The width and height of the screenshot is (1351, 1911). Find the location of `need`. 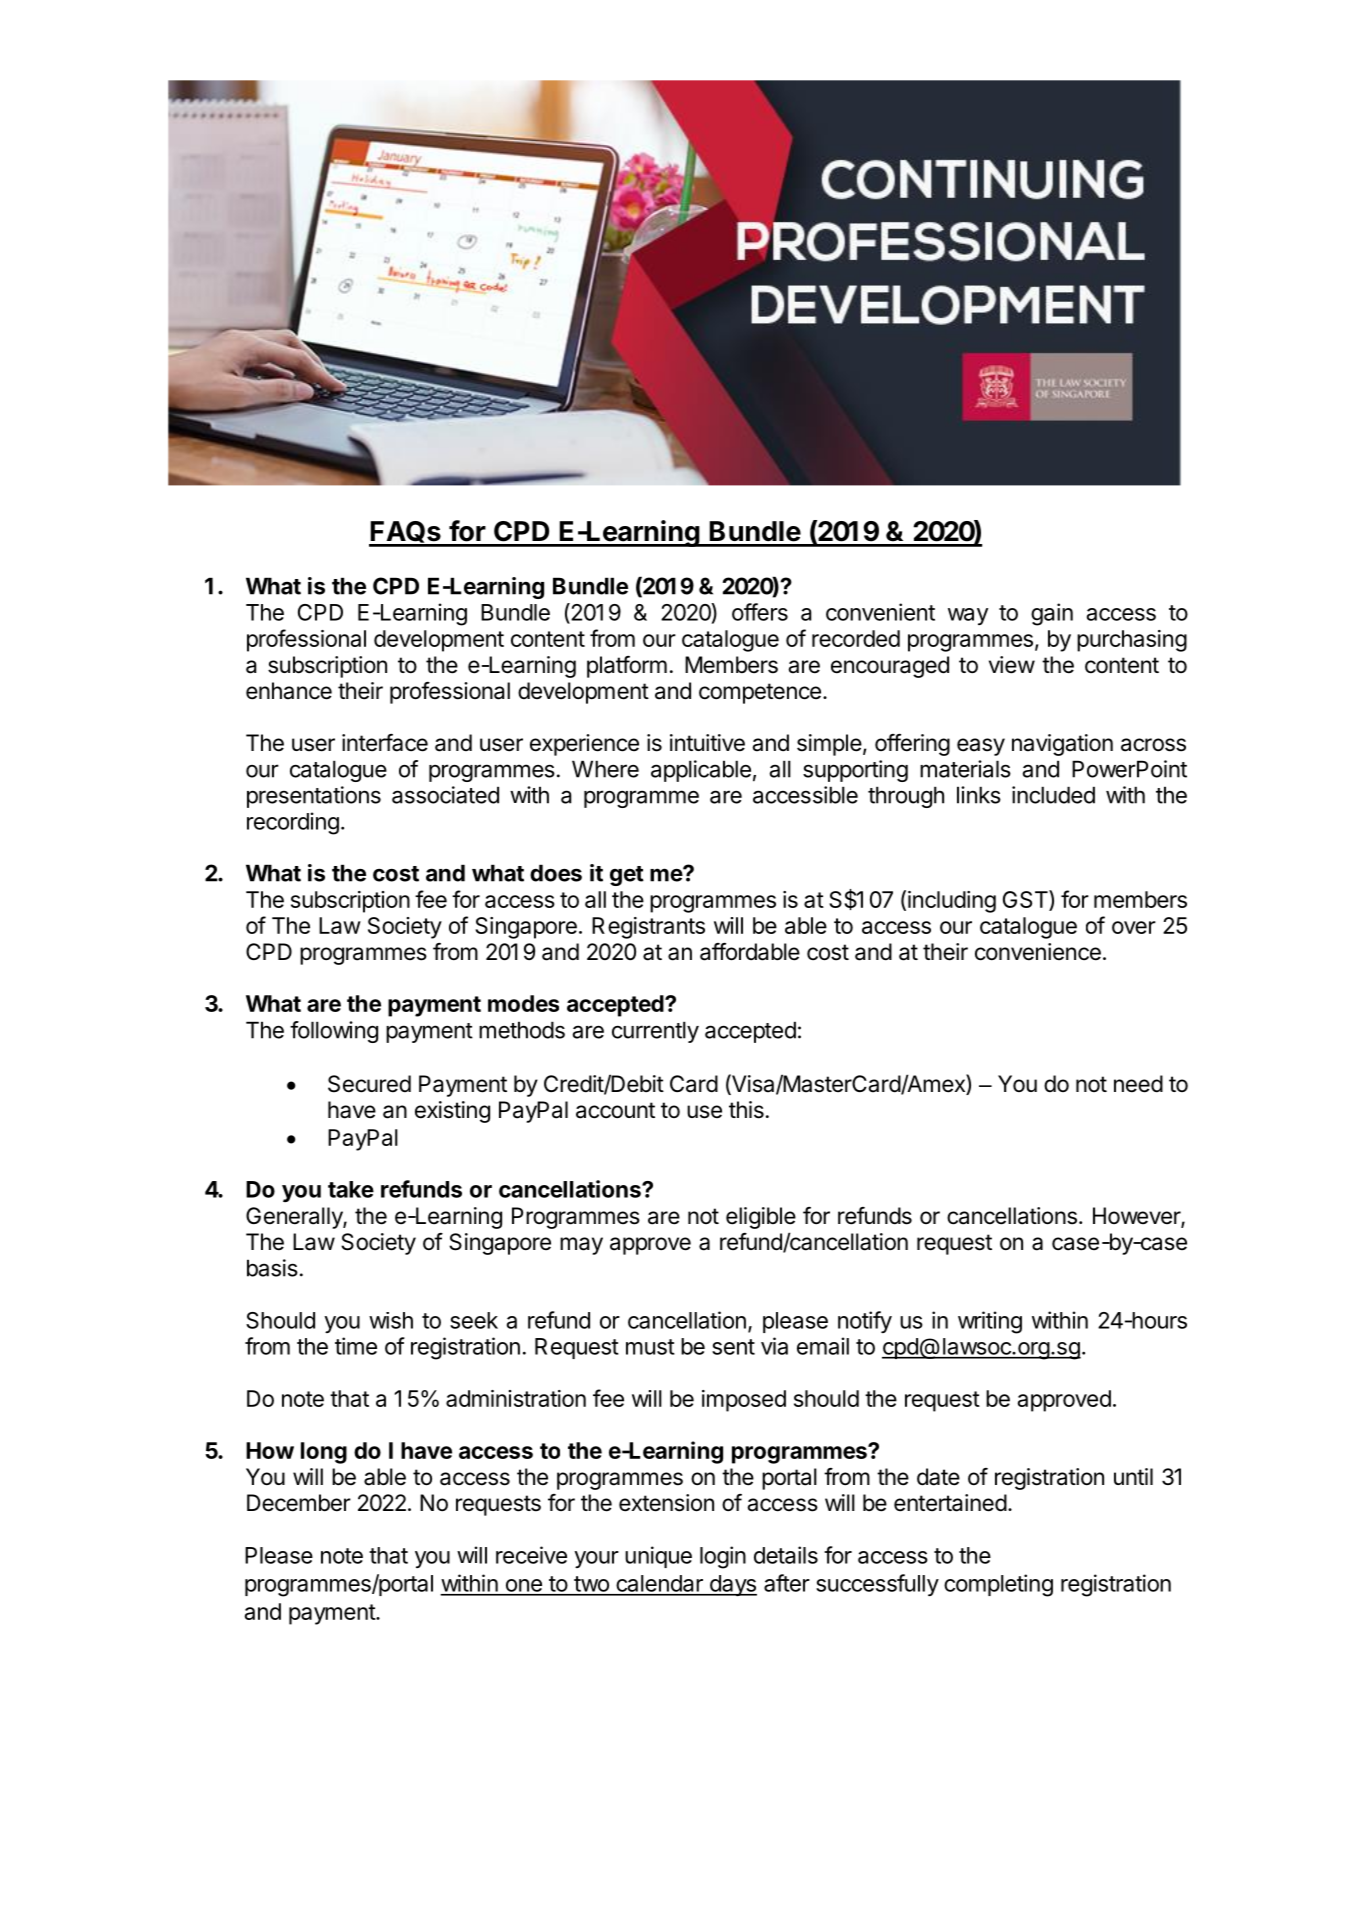

need is located at coordinates (1138, 1084).
